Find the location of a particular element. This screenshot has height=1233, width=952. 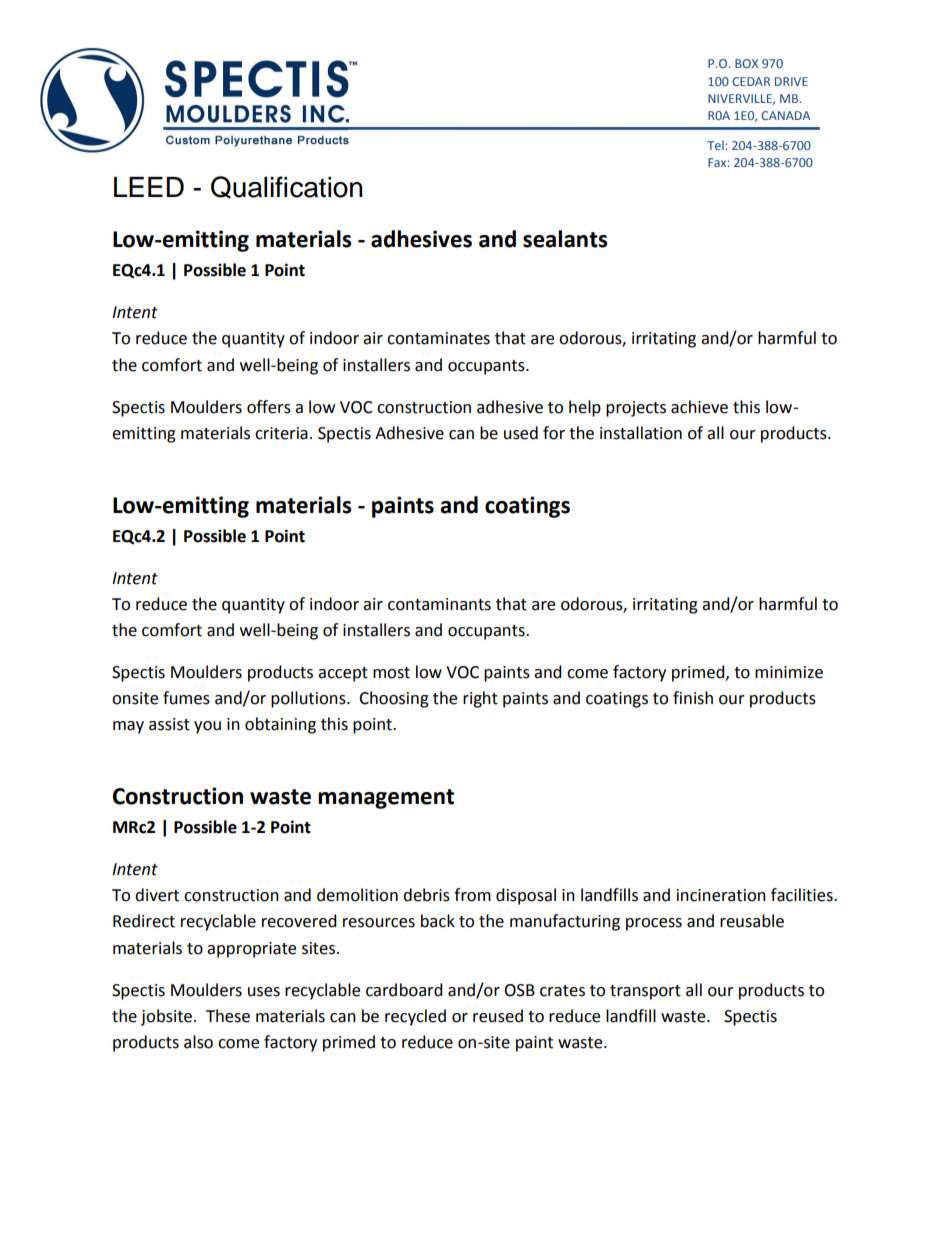

transport is located at coordinates (645, 992).
